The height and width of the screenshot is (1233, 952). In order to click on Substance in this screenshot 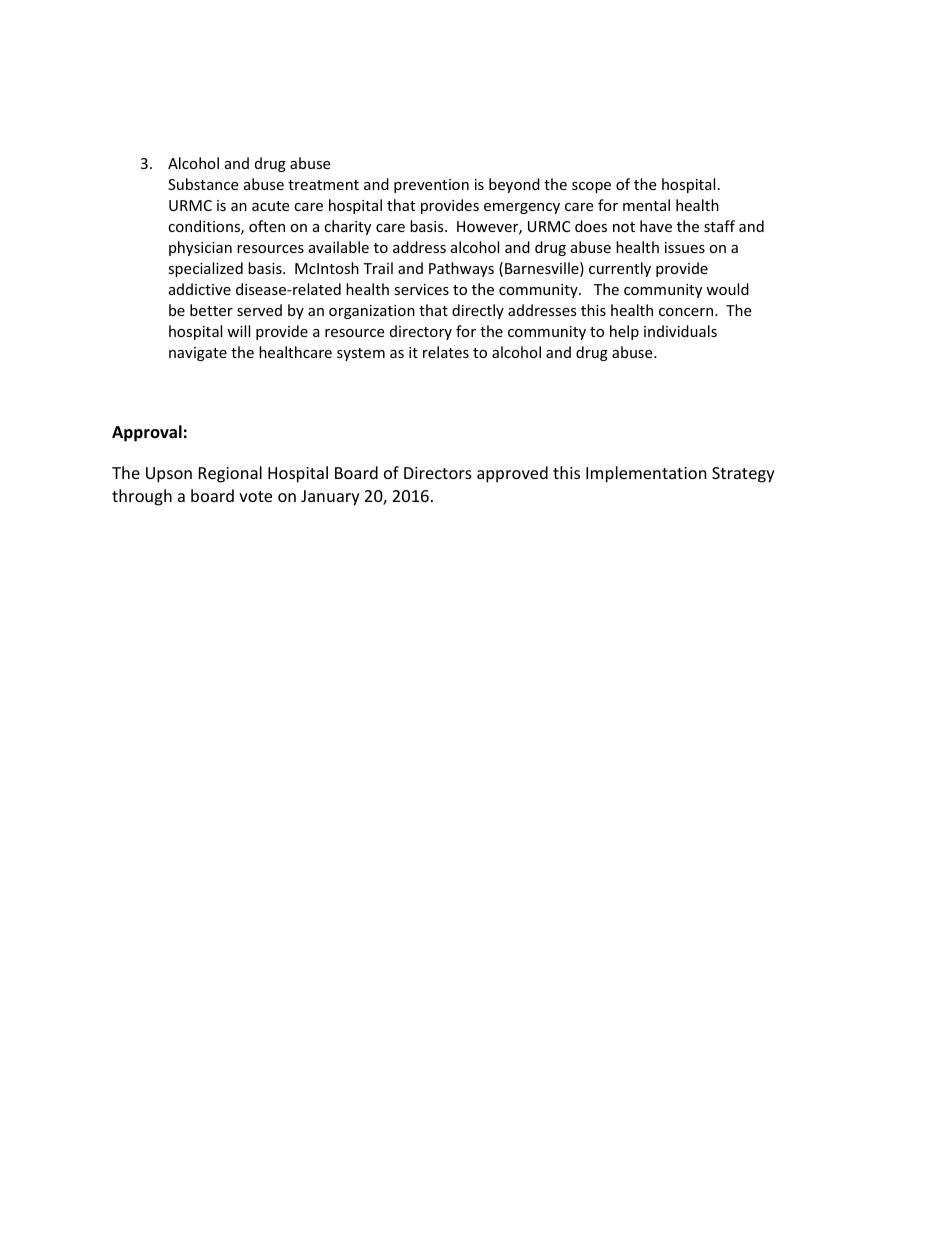, I will do `click(203, 184)`.
